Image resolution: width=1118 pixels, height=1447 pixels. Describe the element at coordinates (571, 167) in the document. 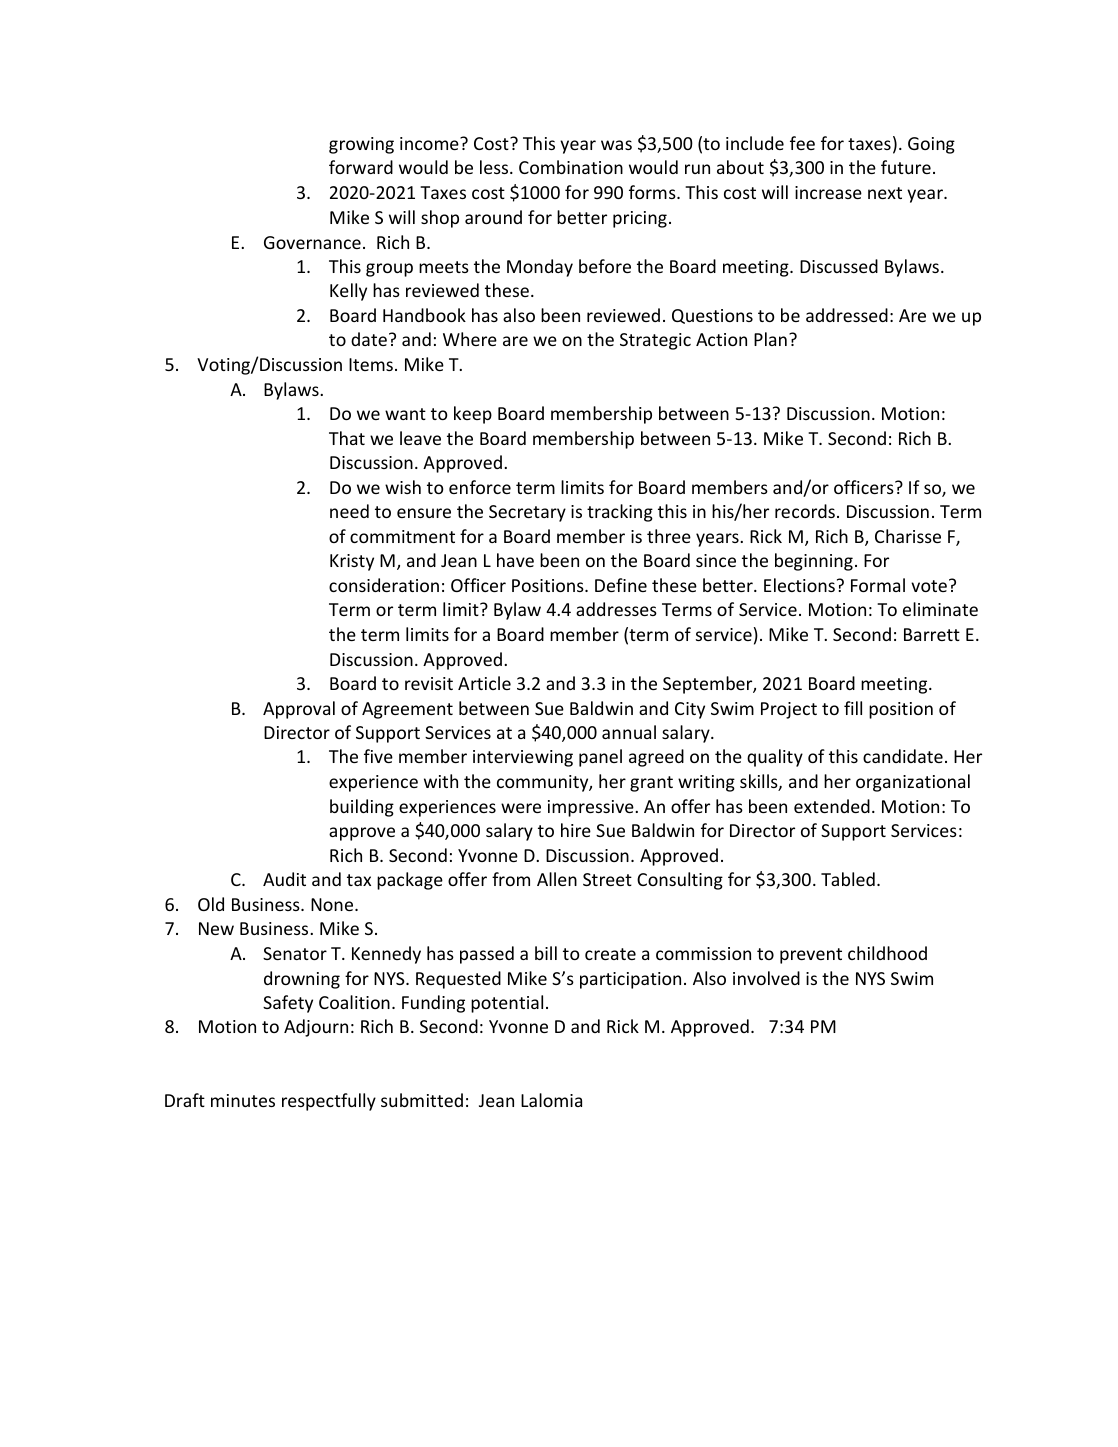

I see `Combination` at that location.
